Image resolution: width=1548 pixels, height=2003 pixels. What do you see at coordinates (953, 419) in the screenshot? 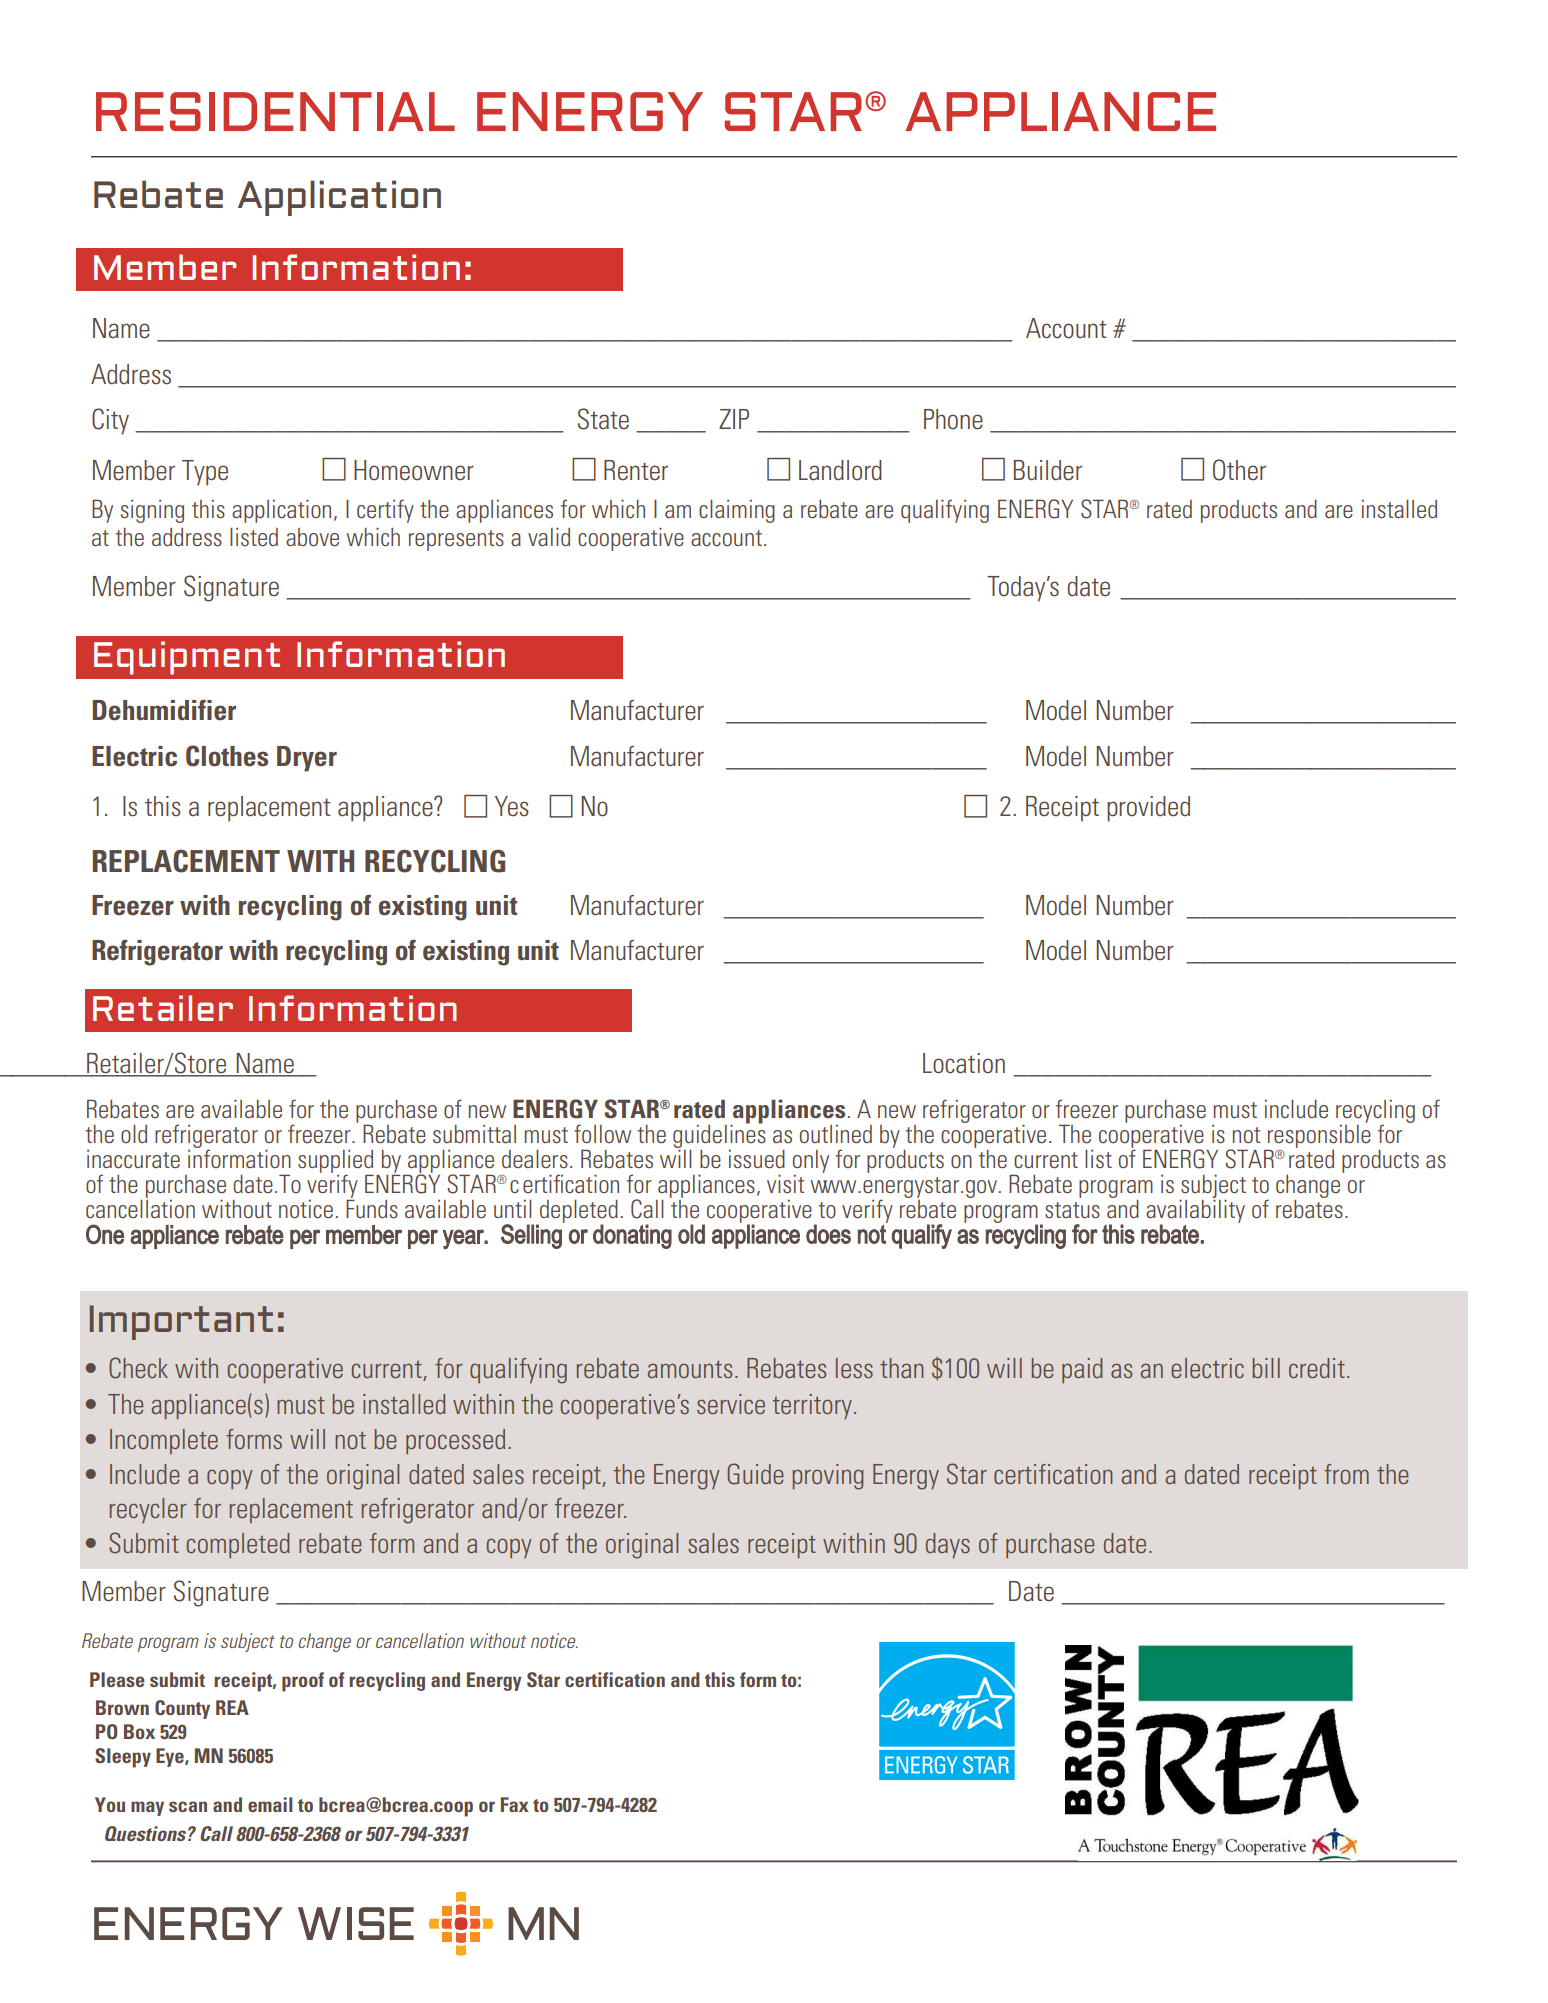
I see `Phone` at bounding box center [953, 419].
